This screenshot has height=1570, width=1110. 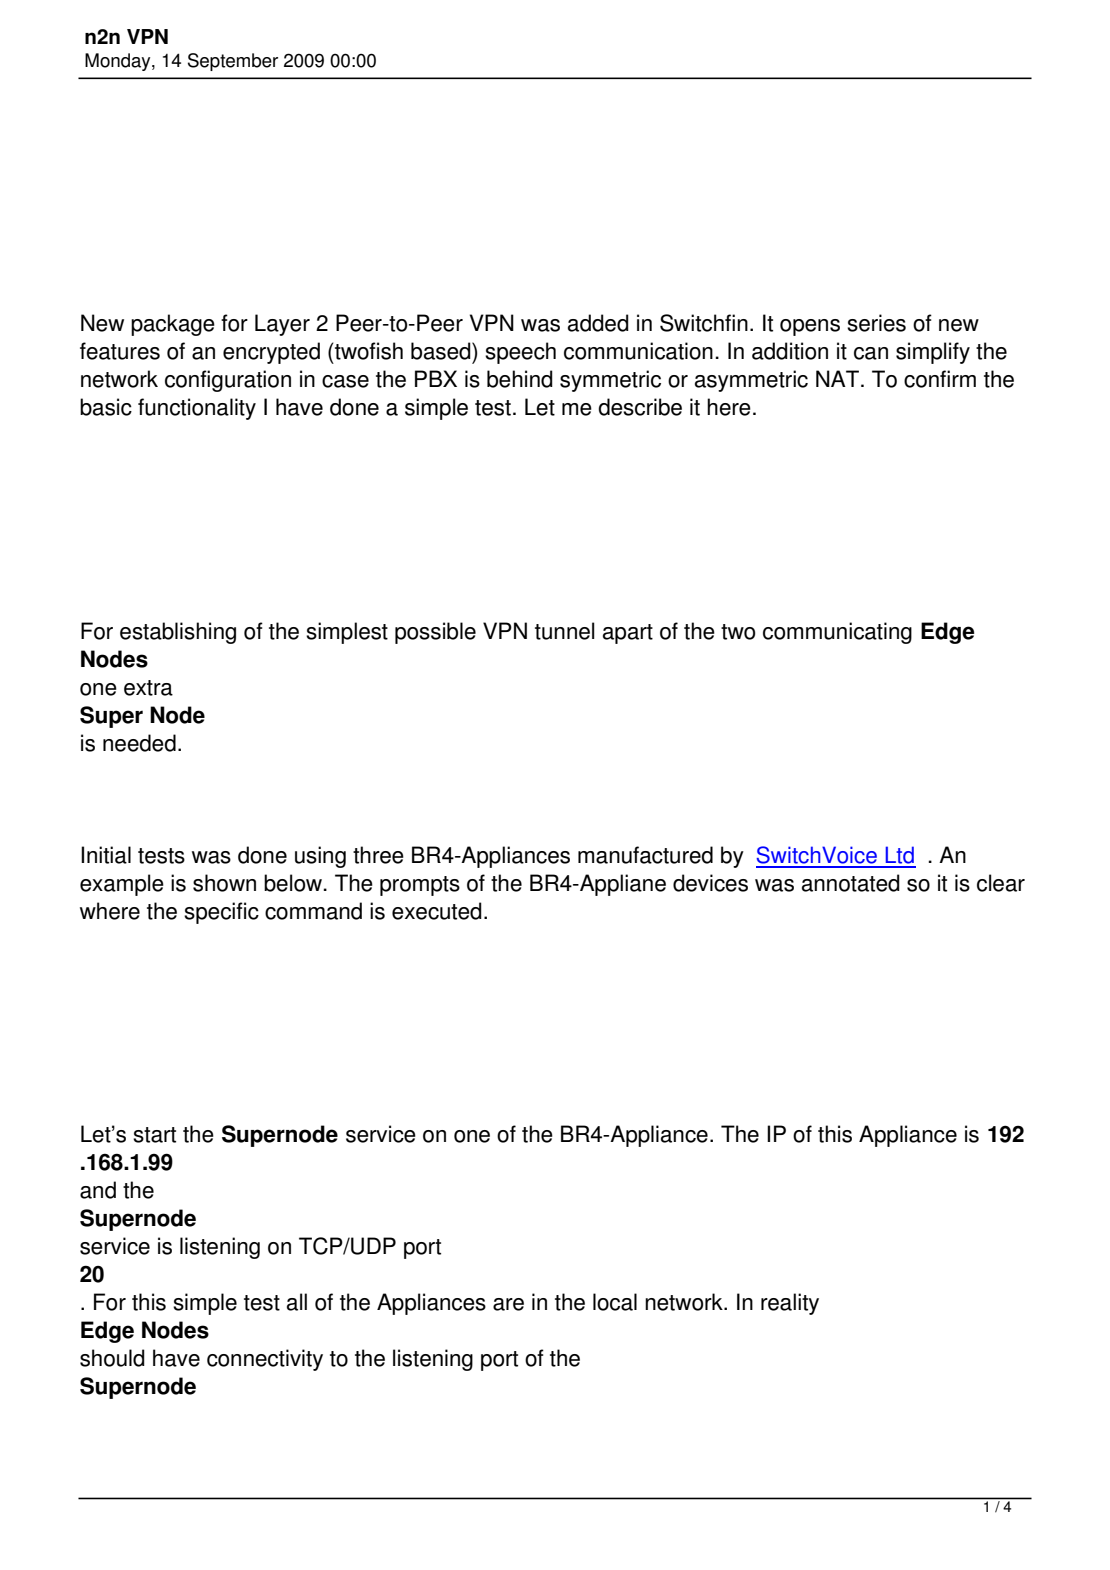 What do you see at coordinates (876, 323) in the screenshot?
I see `series` at bounding box center [876, 323].
